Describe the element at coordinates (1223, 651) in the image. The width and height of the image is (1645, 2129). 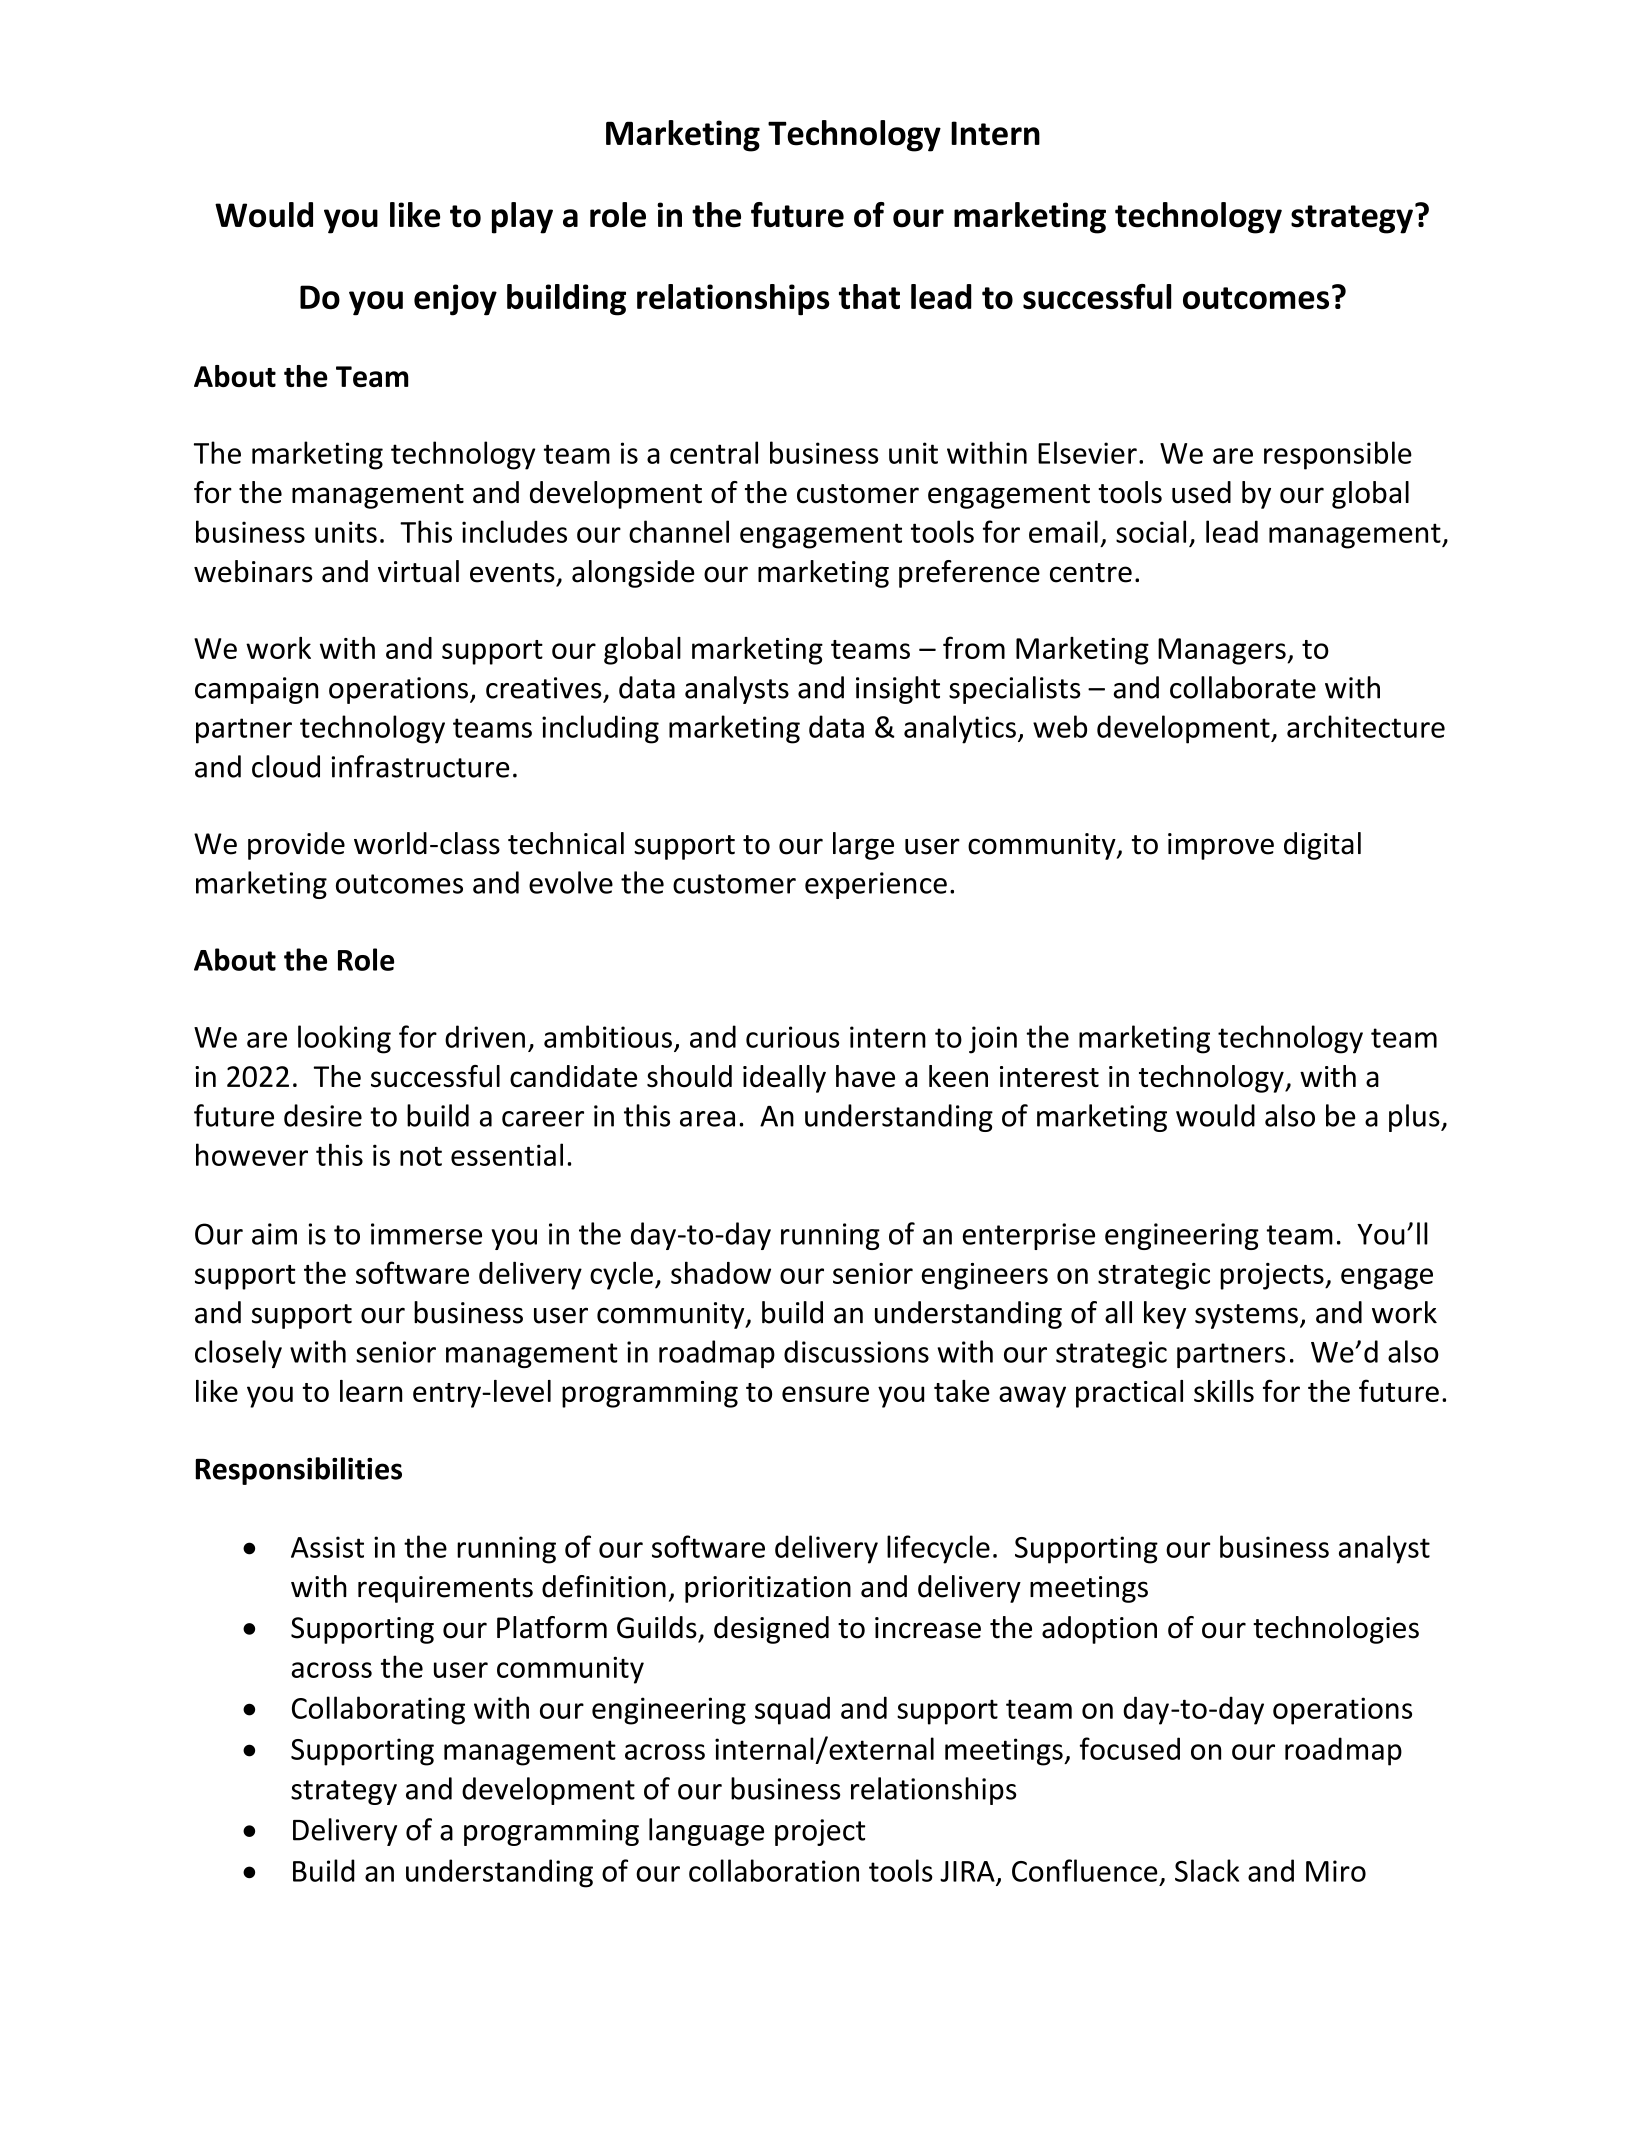
I see `Managers` at that location.
